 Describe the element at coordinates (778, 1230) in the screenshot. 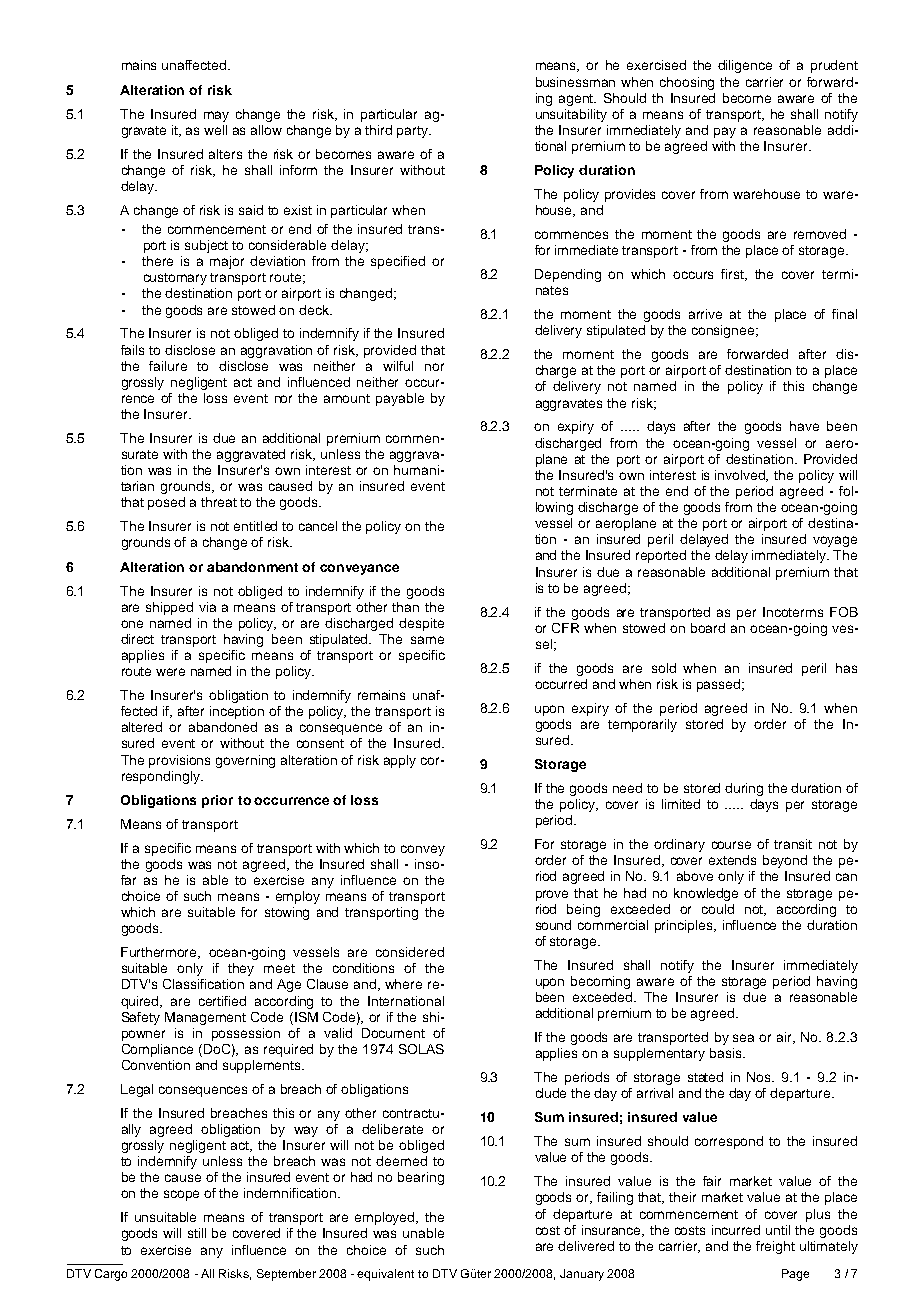

I see `until` at that location.
